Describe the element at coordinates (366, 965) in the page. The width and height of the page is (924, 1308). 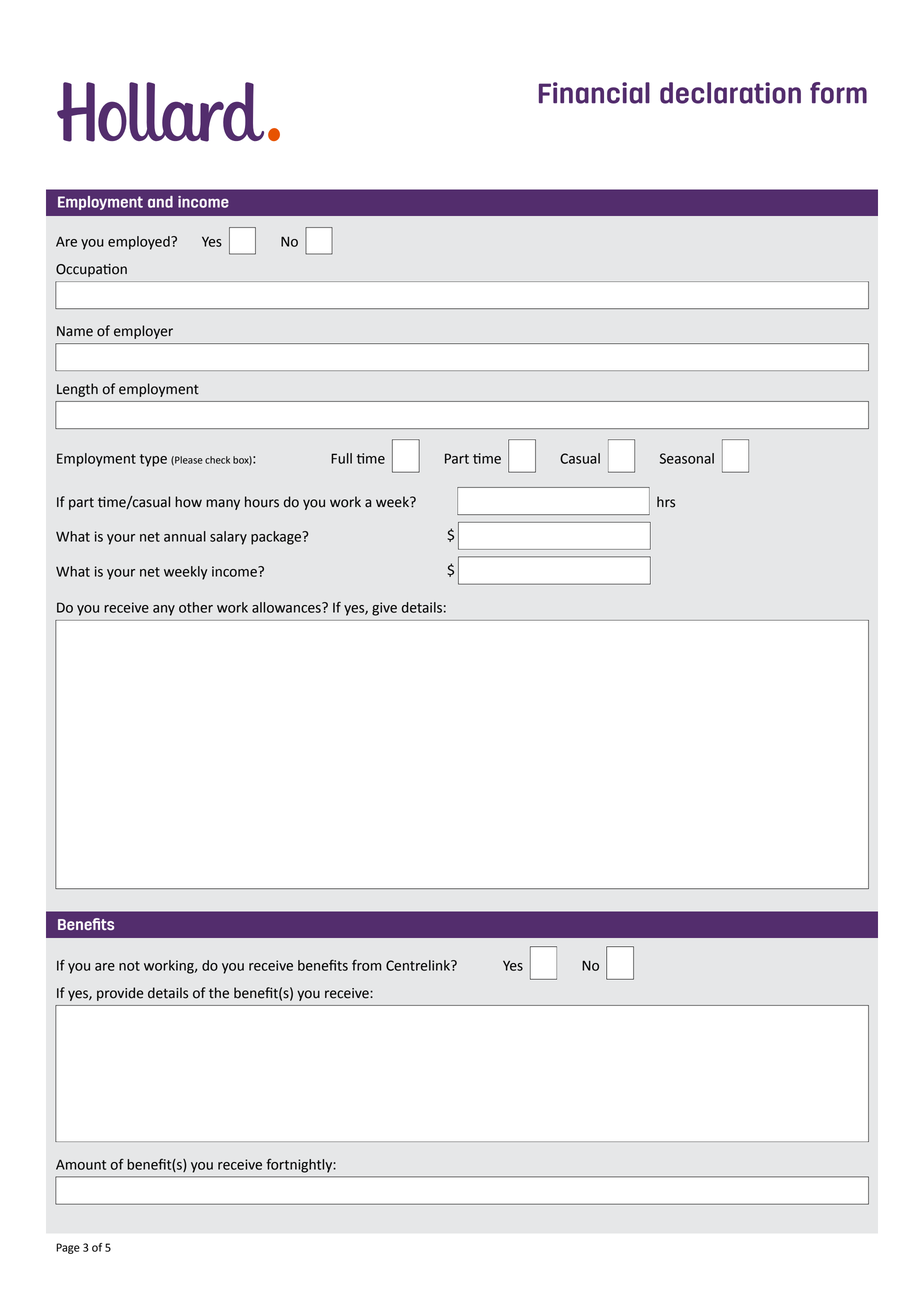
I see `from` at that location.
